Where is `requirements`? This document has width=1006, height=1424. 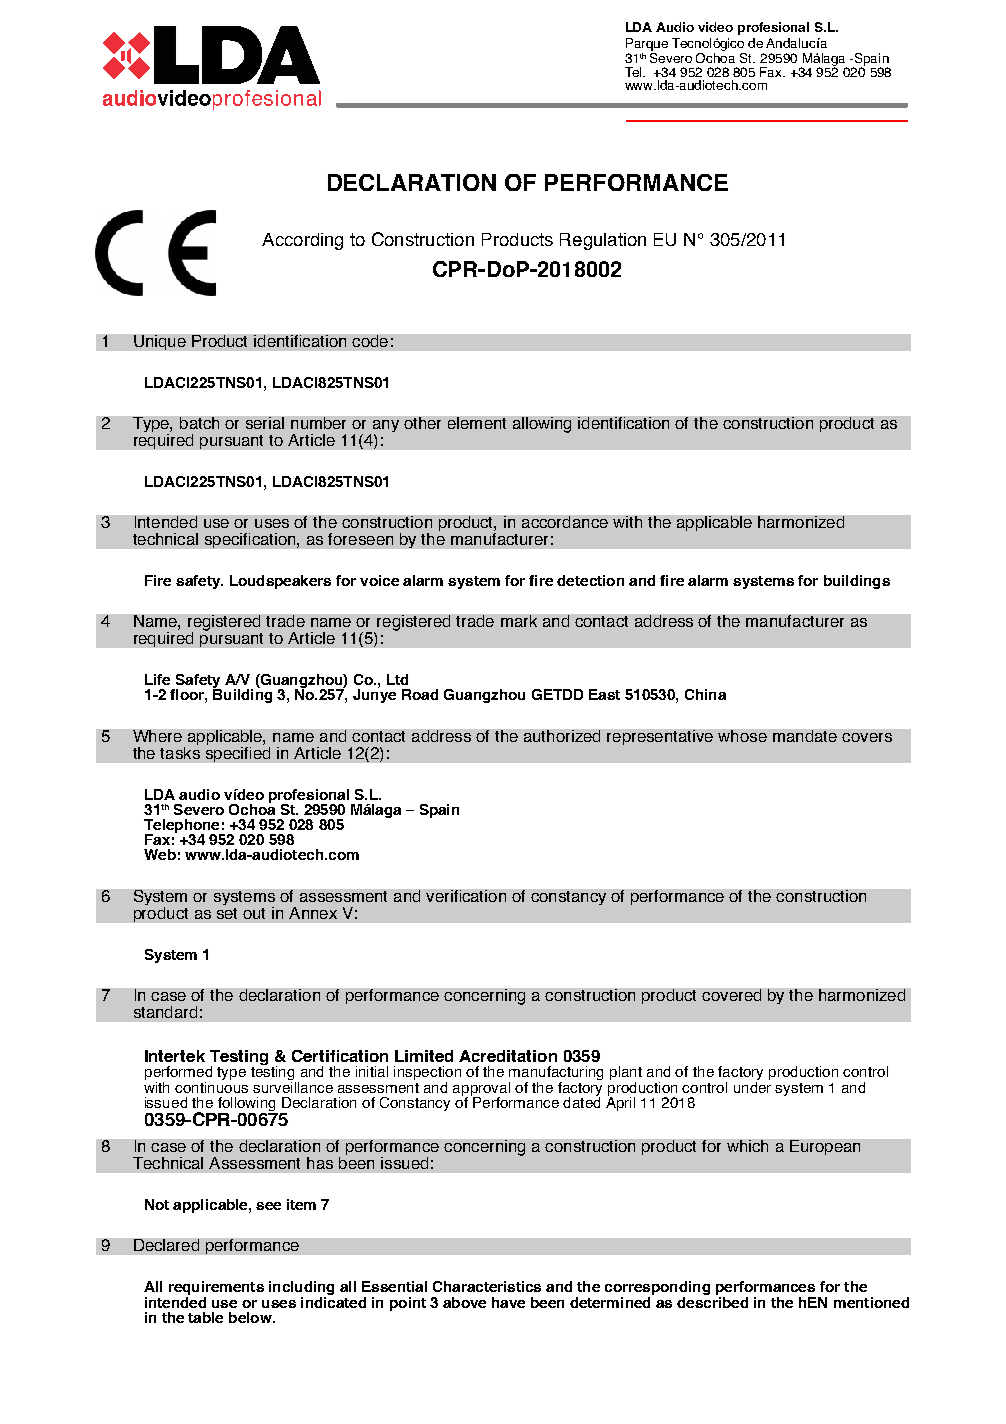 requirements is located at coordinates (216, 1289).
